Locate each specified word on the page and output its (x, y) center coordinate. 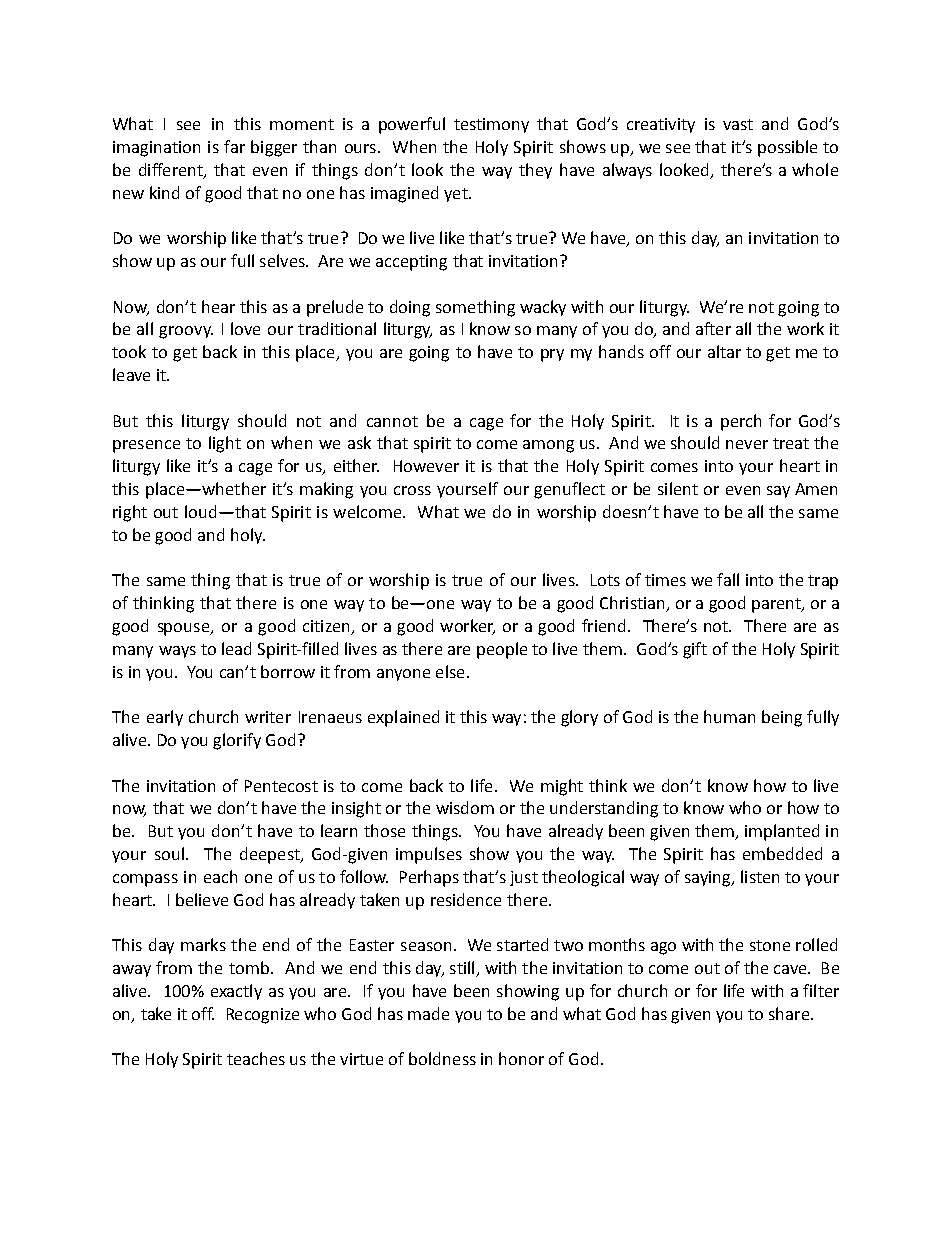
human (729, 716)
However (426, 466)
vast (738, 124)
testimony (491, 125)
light (225, 444)
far (234, 146)
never (747, 444)
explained (403, 718)
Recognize (263, 1016)
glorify (237, 741)
